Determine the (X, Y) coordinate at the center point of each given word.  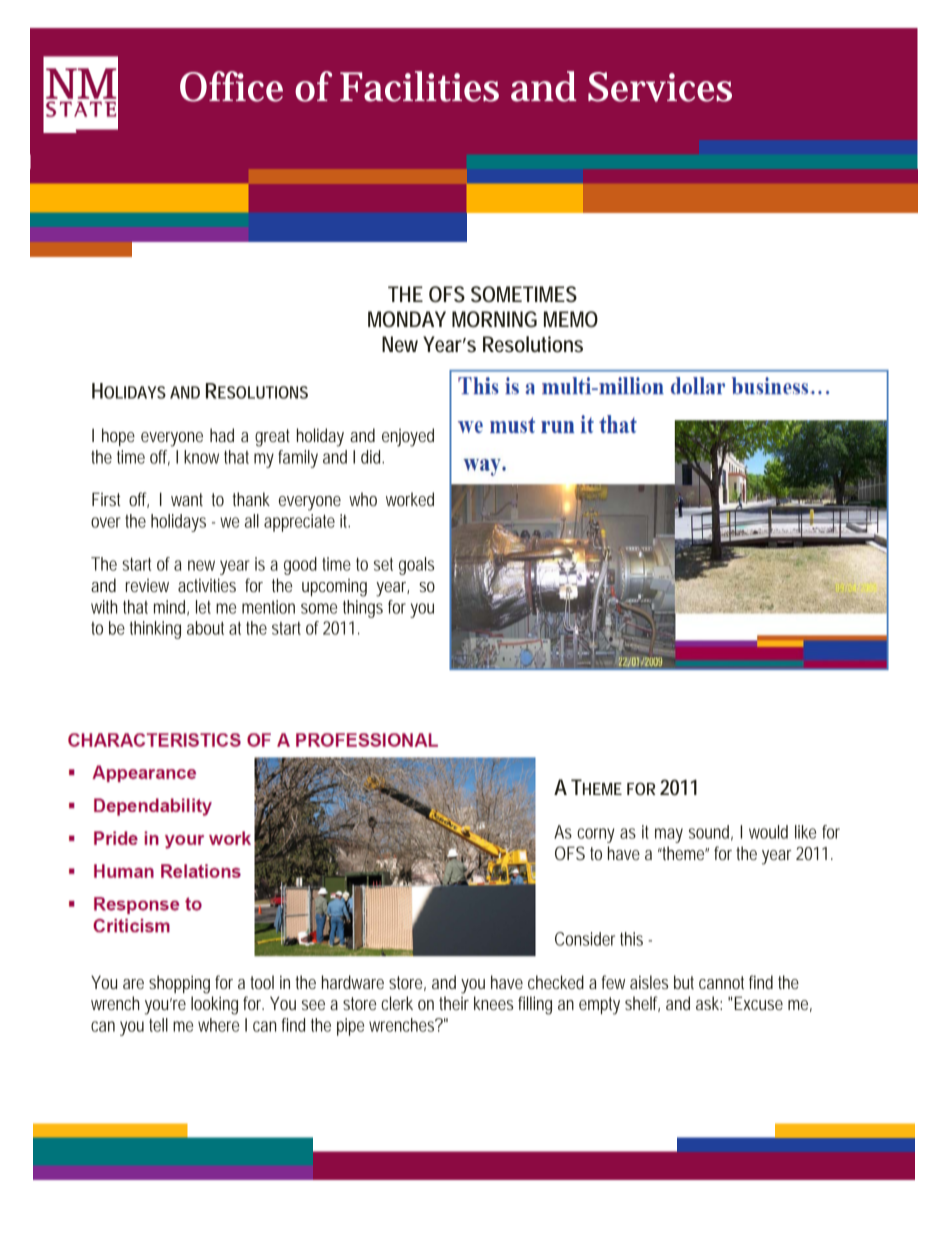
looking (214, 1005)
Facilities (419, 86)
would (768, 832)
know (201, 457)
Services (660, 87)
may (669, 835)
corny (596, 835)
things (363, 609)
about (205, 628)
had (222, 435)
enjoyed (408, 437)
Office (231, 86)
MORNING (494, 319)
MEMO (571, 319)
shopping (179, 984)
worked (410, 499)
